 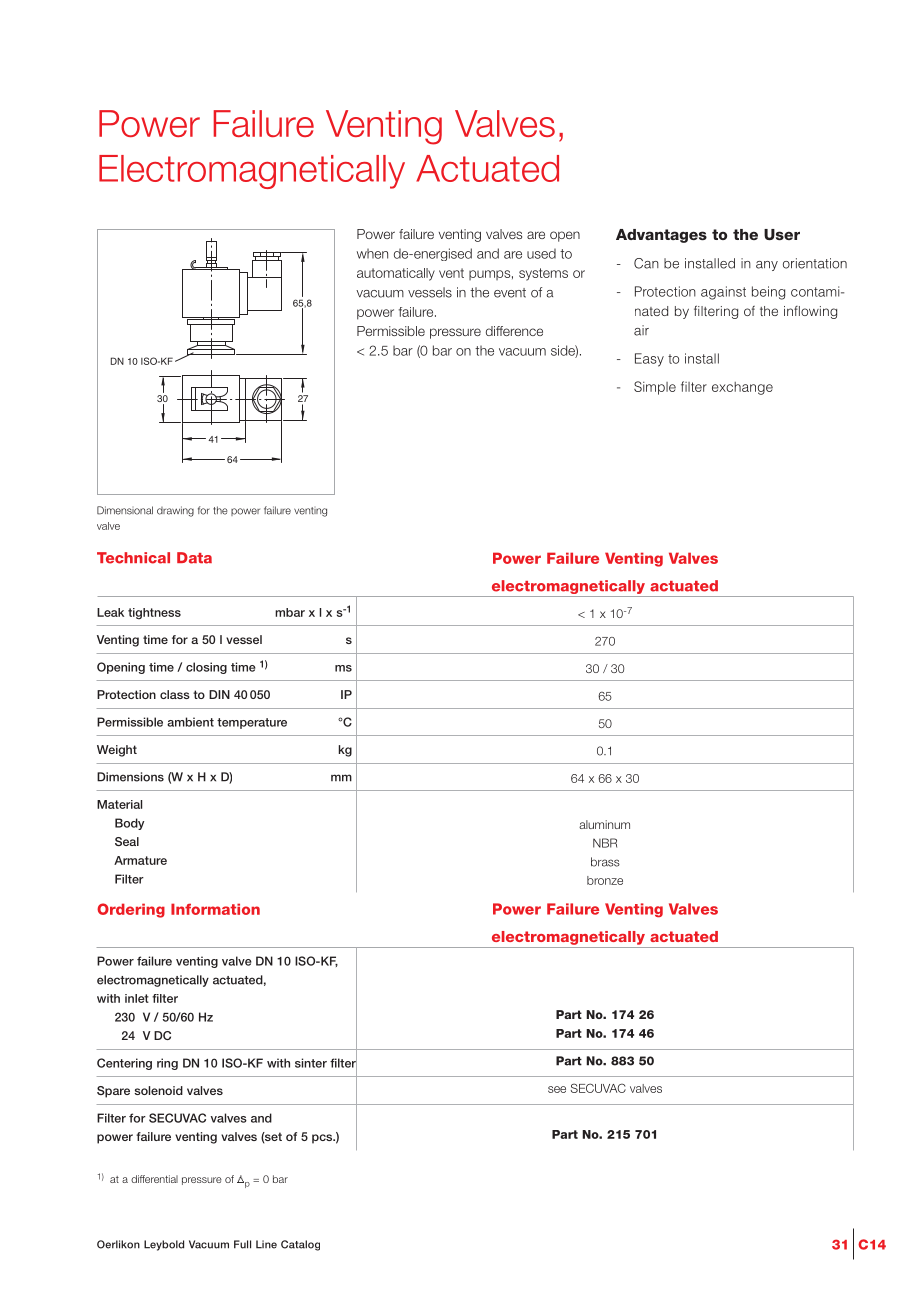 What do you see at coordinates (396, 274) in the document?
I see `automatically` at bounding box center [396, 274].
